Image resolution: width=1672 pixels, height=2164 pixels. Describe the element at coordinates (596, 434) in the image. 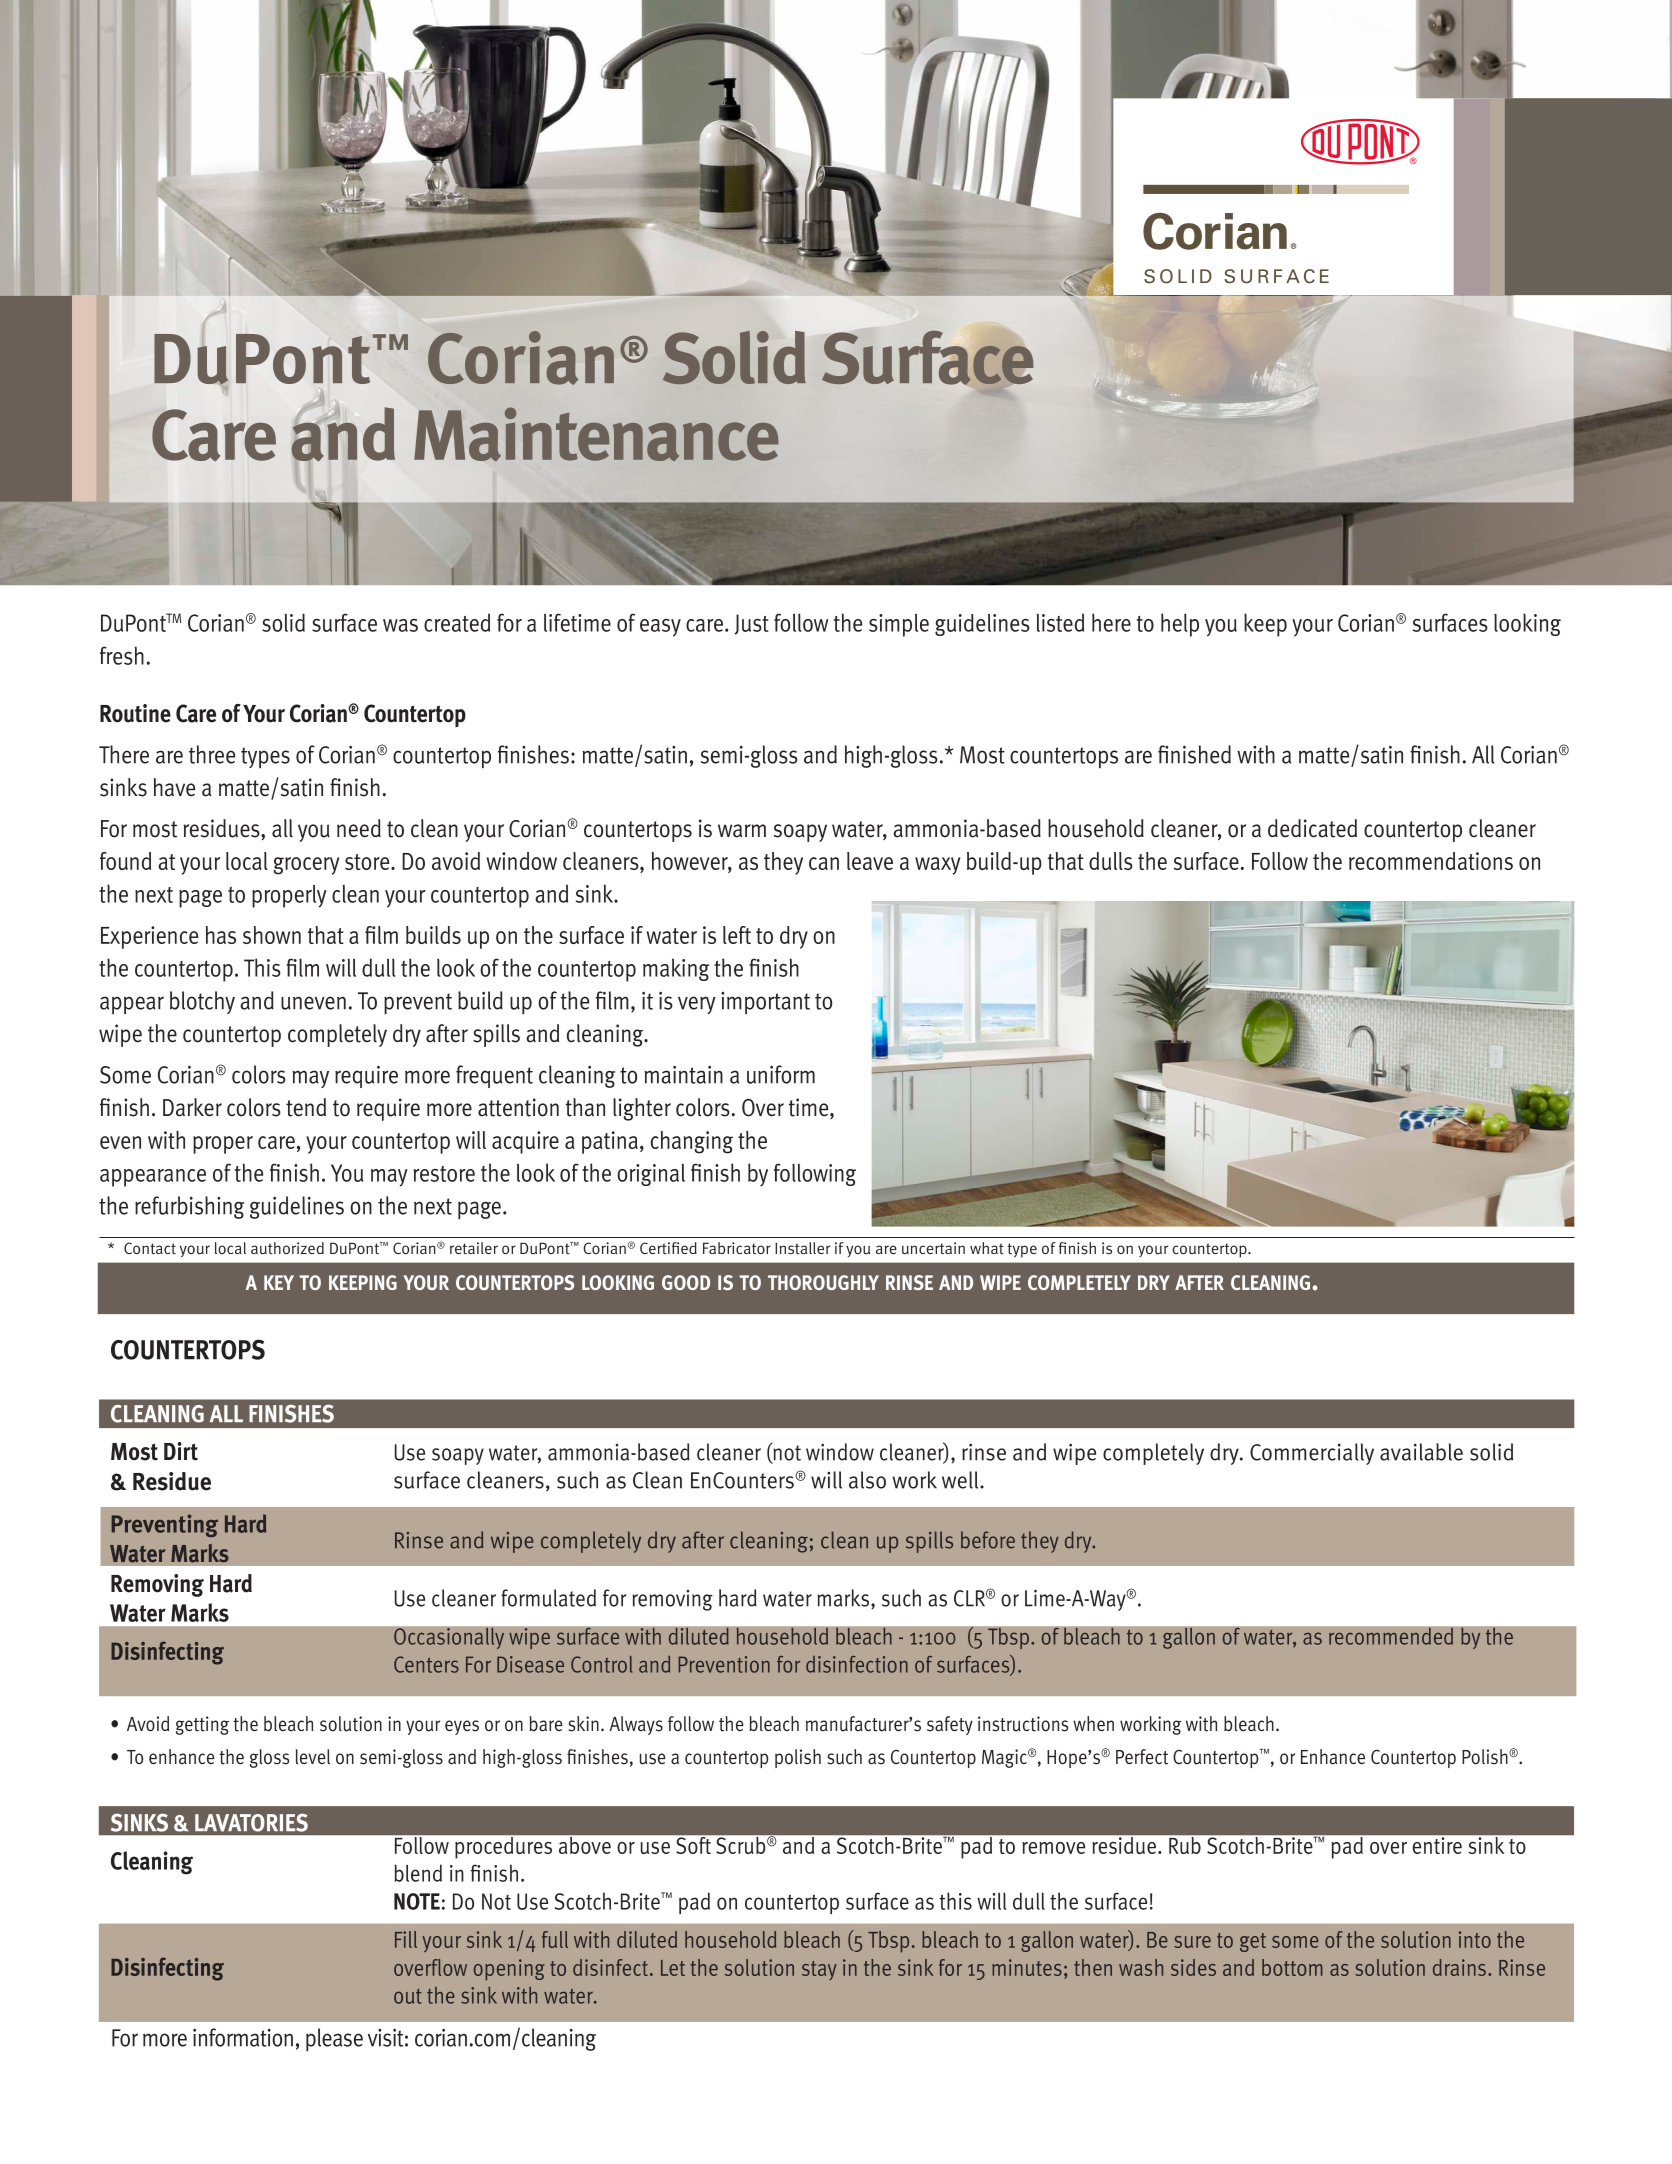

I see `Maintenance` at that location.
